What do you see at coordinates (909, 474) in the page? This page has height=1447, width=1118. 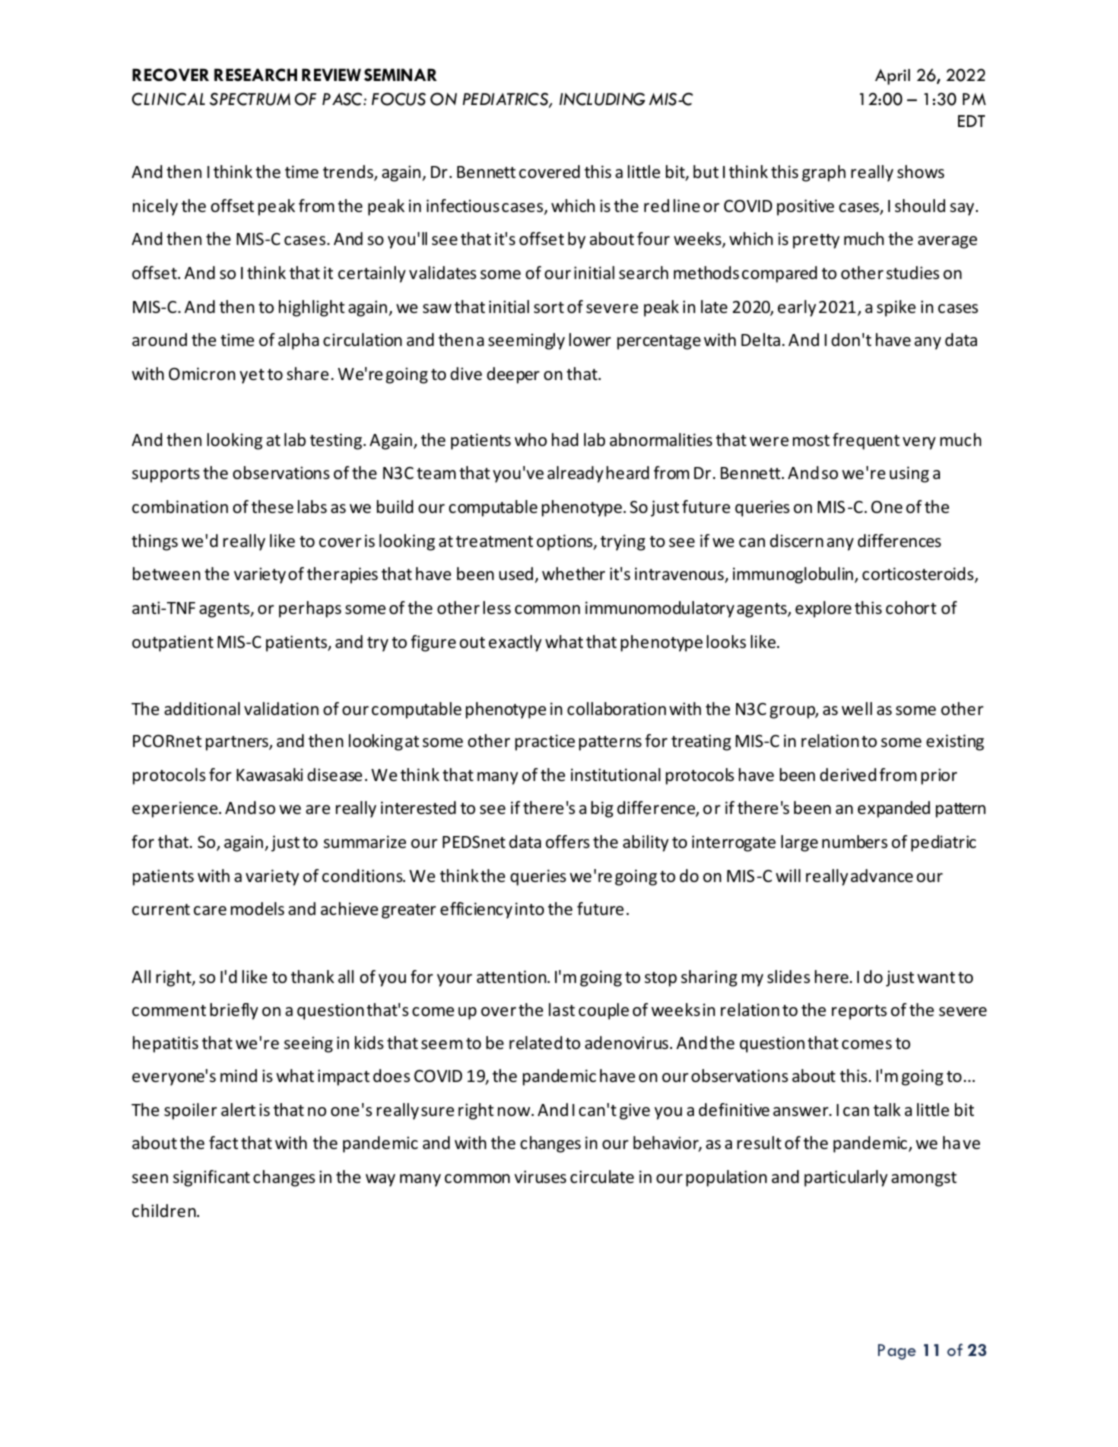 I see `using` at bounding box center [909, 474].
